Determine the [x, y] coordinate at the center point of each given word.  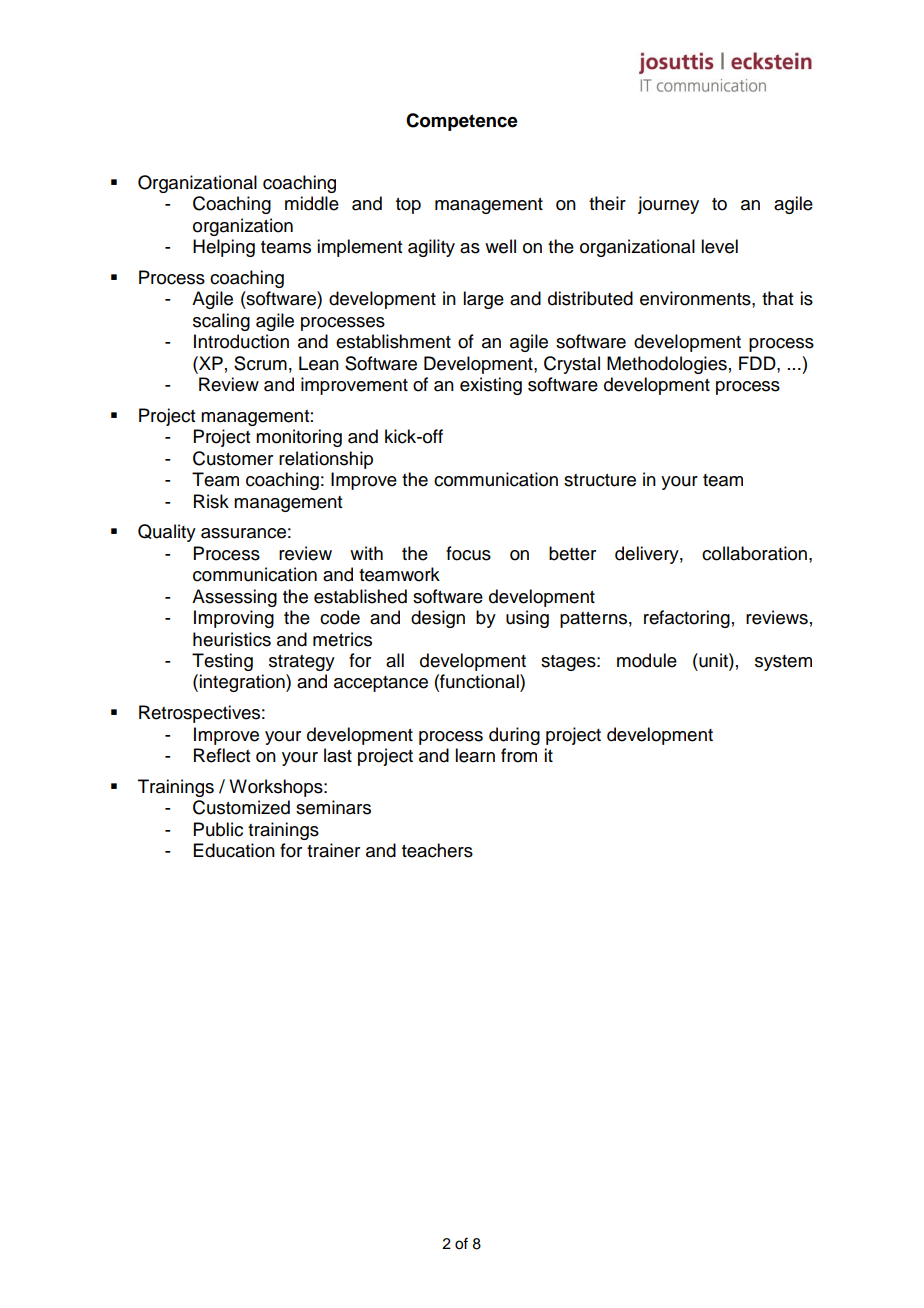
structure [600, 480]
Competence [462, 122]
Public [218, 829]
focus [468, 553]
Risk [211, 501]
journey [668, 205]
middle [312, 203]
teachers [437, 850]
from [519, 755]
